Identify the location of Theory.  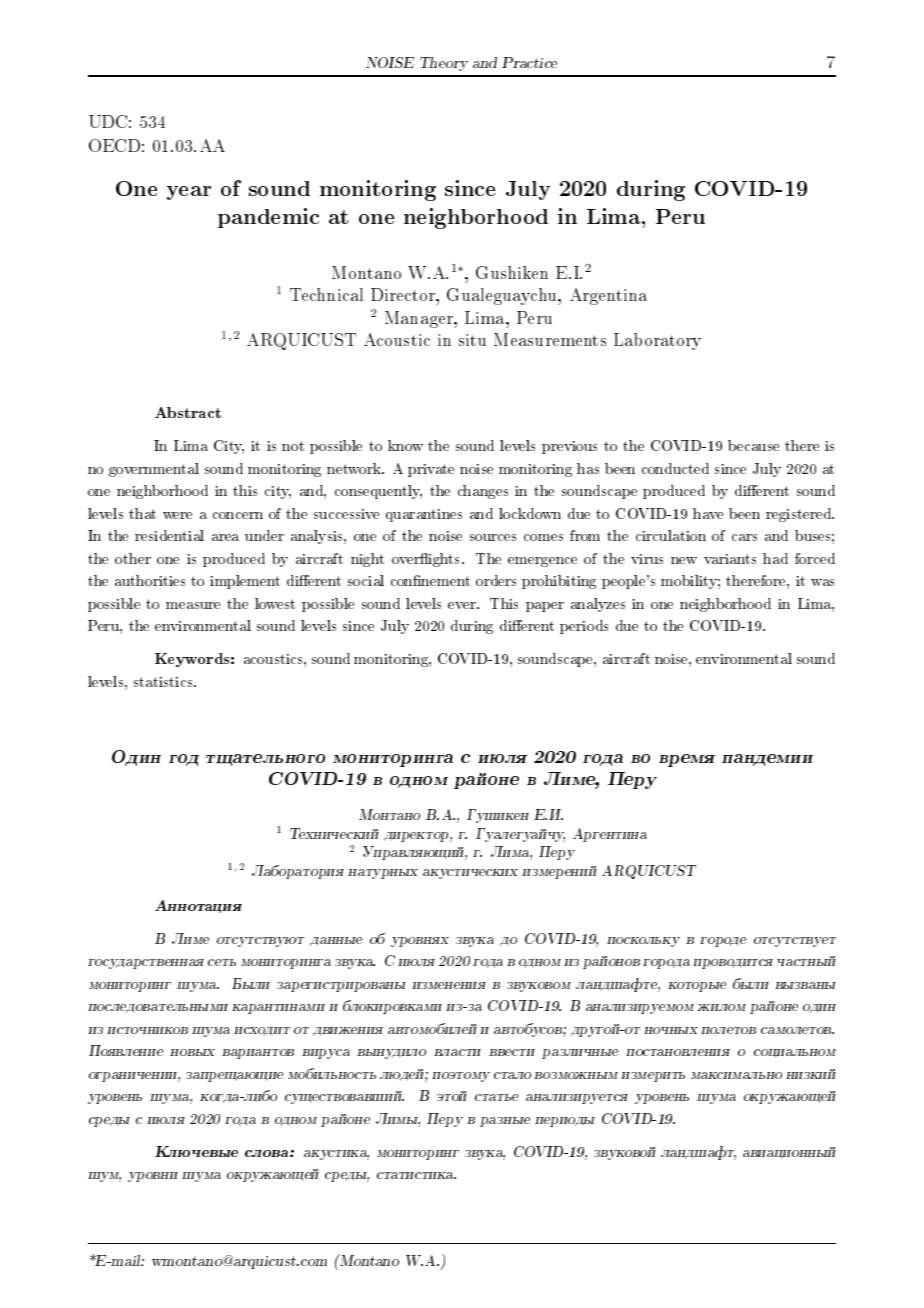
(444, 64).
